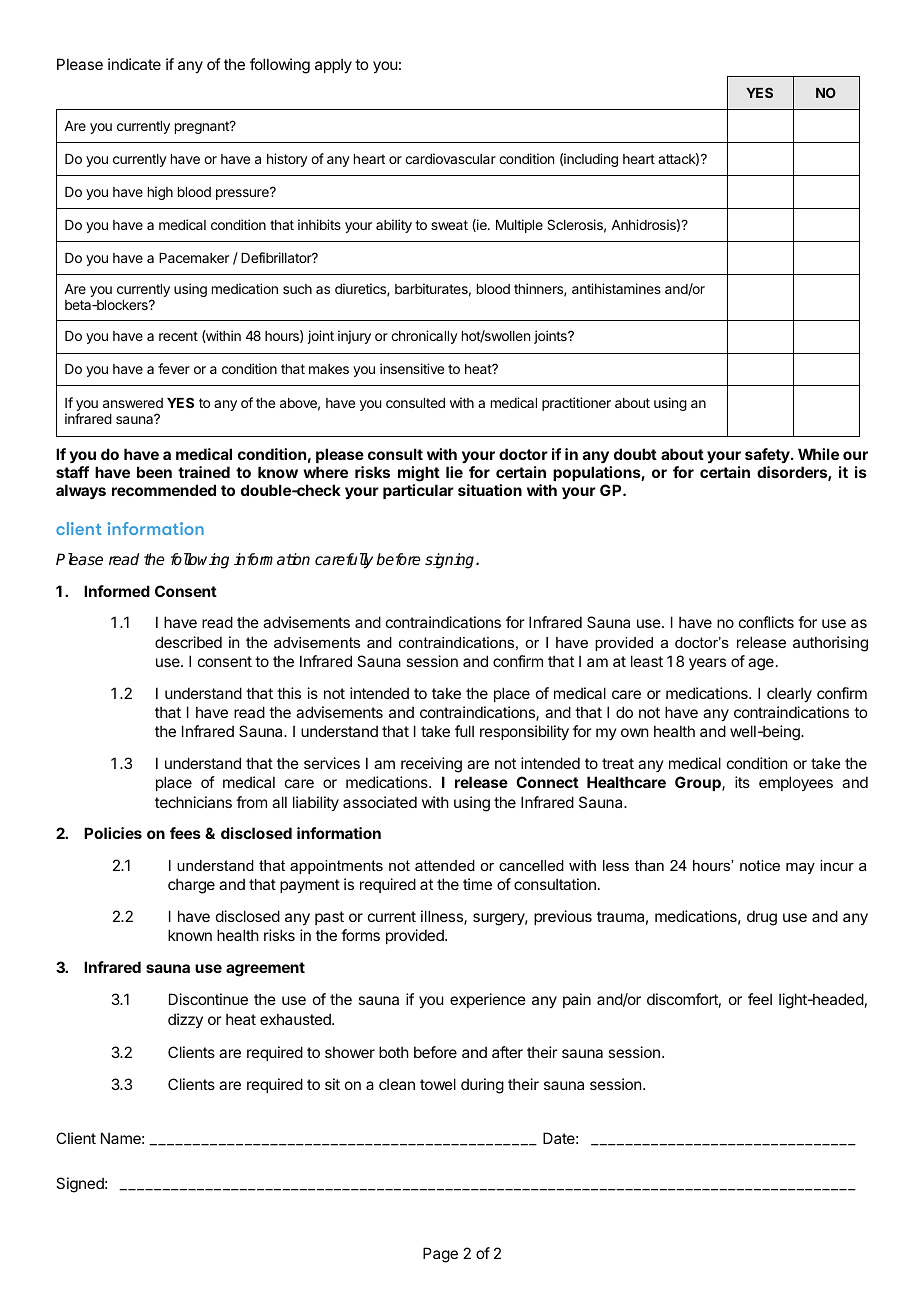 This screenshot has width=924, height=1308. What do you see at coordinates (419, 475) in the screenshot?
I see `might` at bounding box center [419, 475].
